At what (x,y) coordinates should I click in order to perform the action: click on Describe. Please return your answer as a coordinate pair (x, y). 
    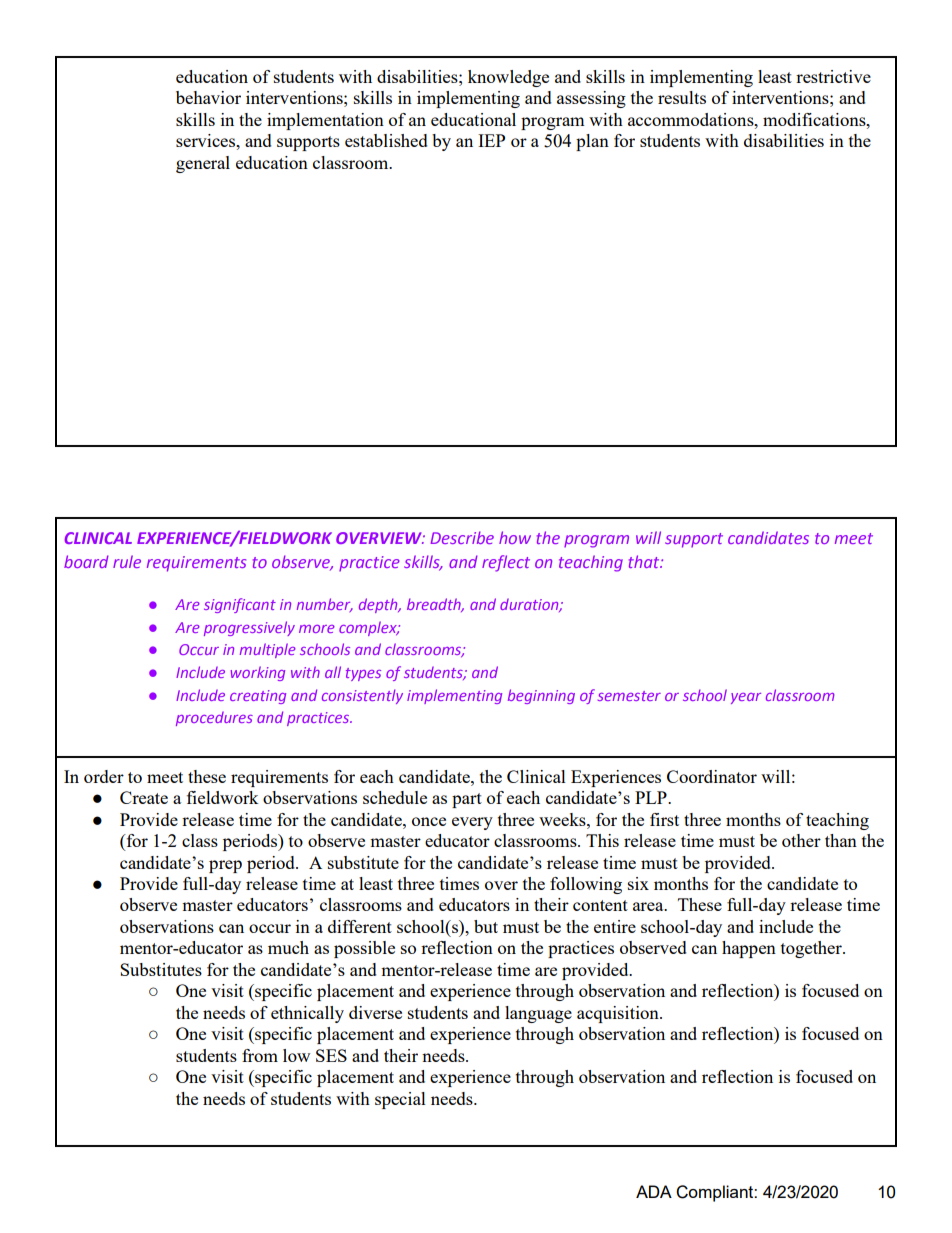
    Looking at the image, I should click on (462, 537).
